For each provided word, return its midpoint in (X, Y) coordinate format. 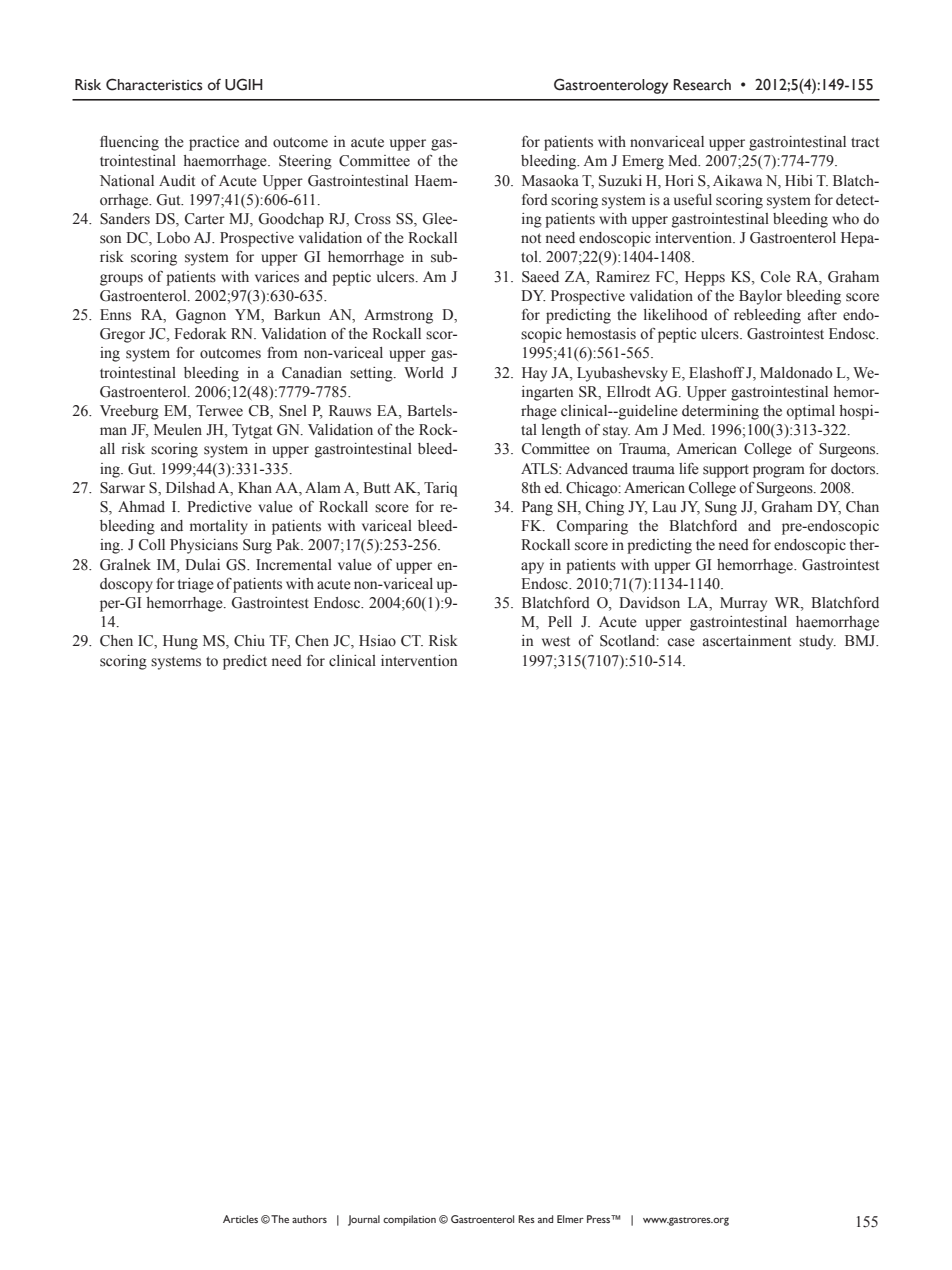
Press (599, 1219)
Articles (240, 1219)
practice (214, 143)
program (779, 472)
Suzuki (620, 181)
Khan (255, 487)
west (556, 641)
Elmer (570, 1219)
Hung (180, 642)
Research (702, 85)
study (817, 642)
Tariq (441, 489)
